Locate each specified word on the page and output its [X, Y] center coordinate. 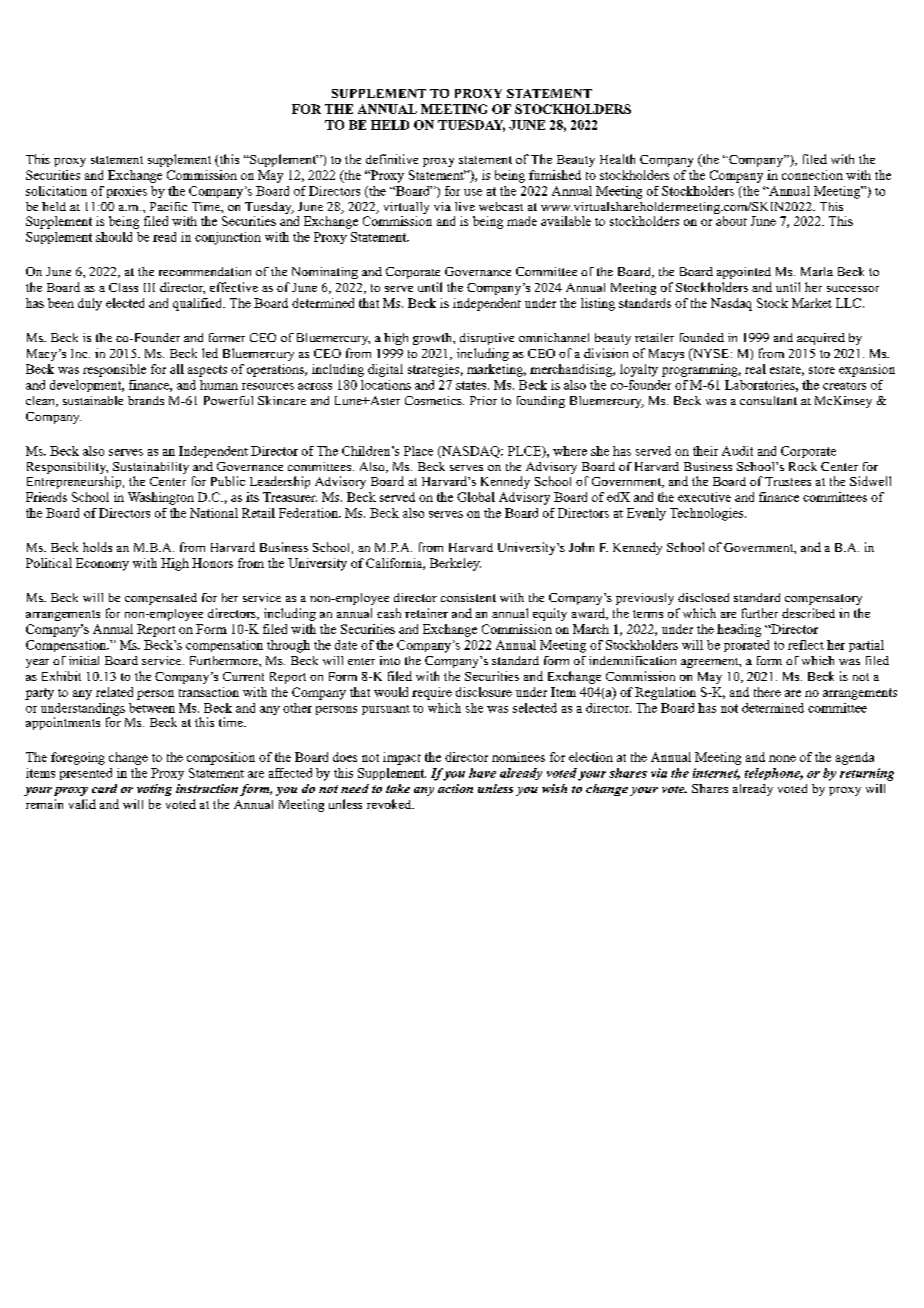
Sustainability [150, 469]
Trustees [788, 481]
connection [812, 175]
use [473, 192]
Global [476, 497]
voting [154, 790]
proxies [127, 192]
